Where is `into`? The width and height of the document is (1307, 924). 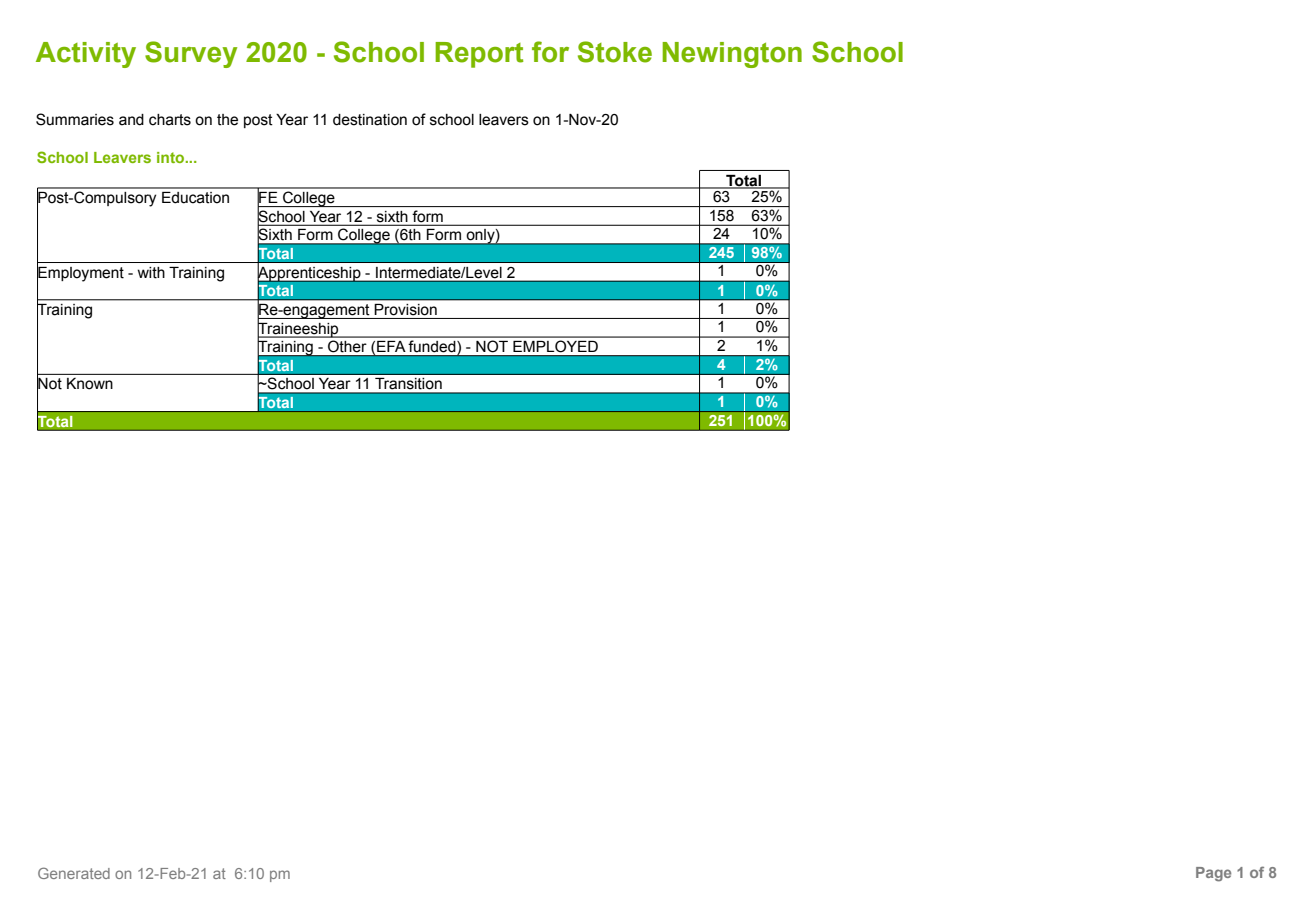
into is located at coordinates (172, 157).
